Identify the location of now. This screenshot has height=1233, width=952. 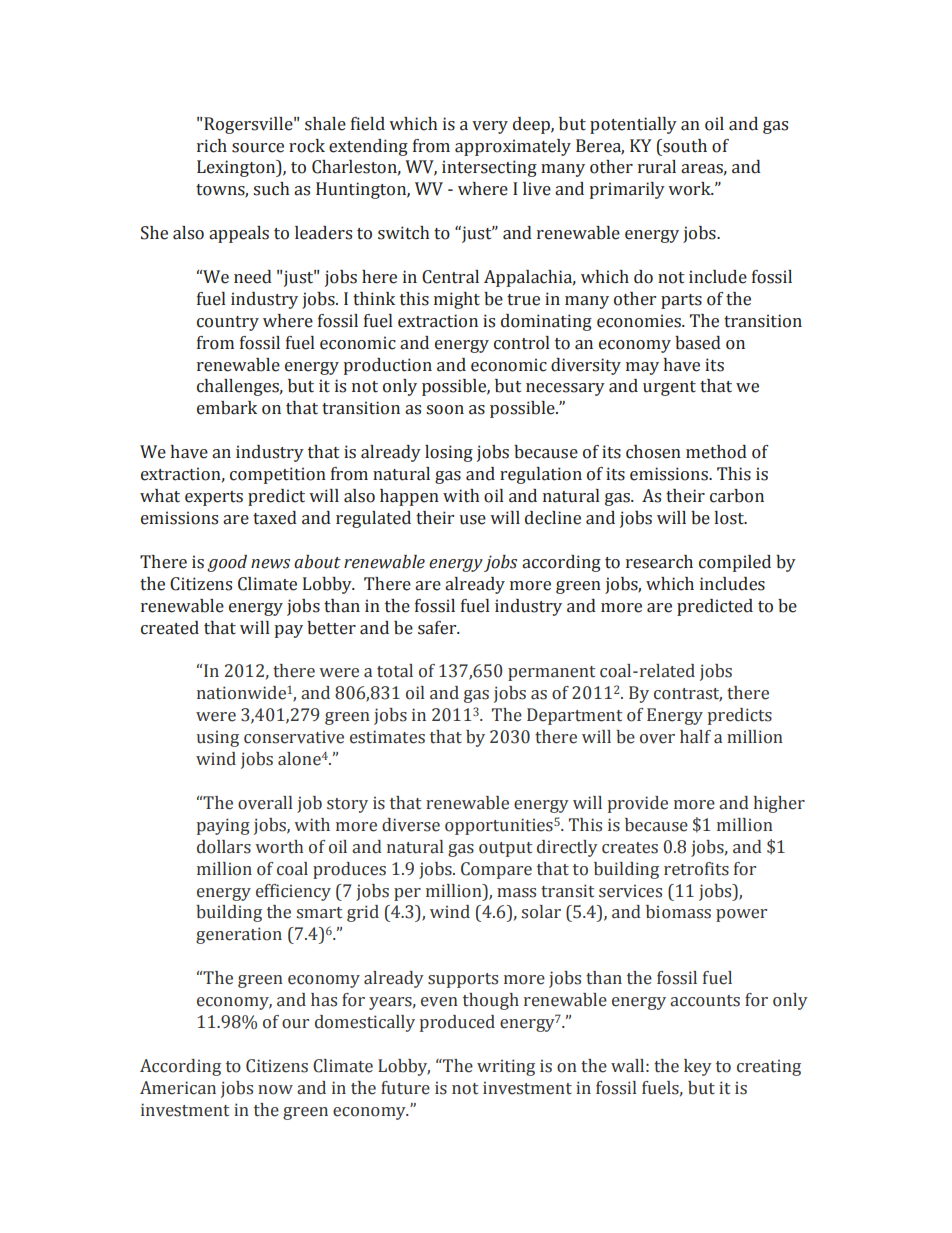
(275, 1090).
